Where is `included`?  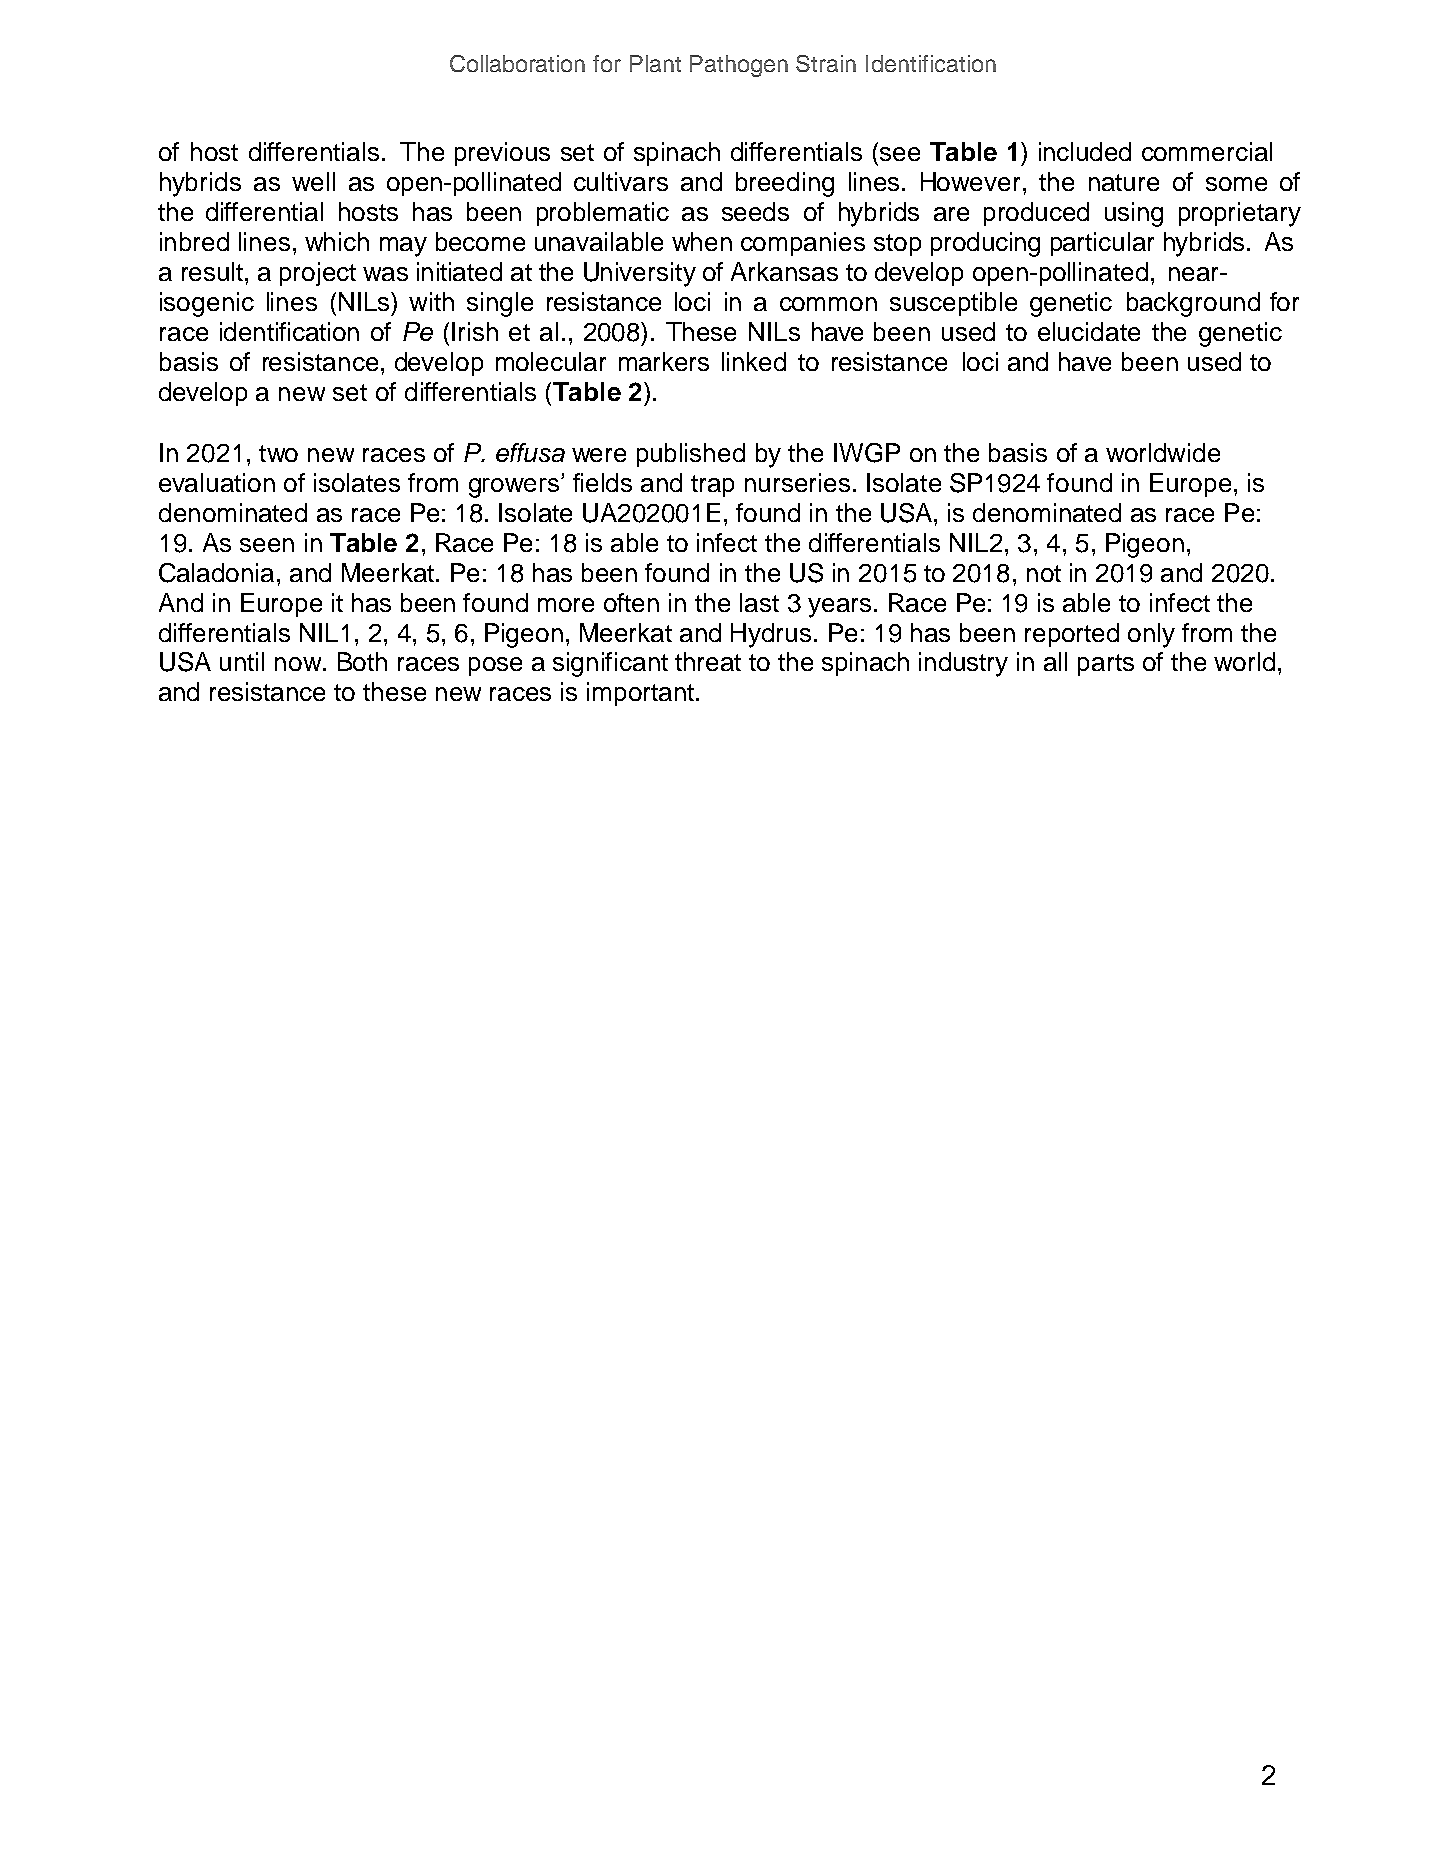
included is located at coordinates (1085, 151).
